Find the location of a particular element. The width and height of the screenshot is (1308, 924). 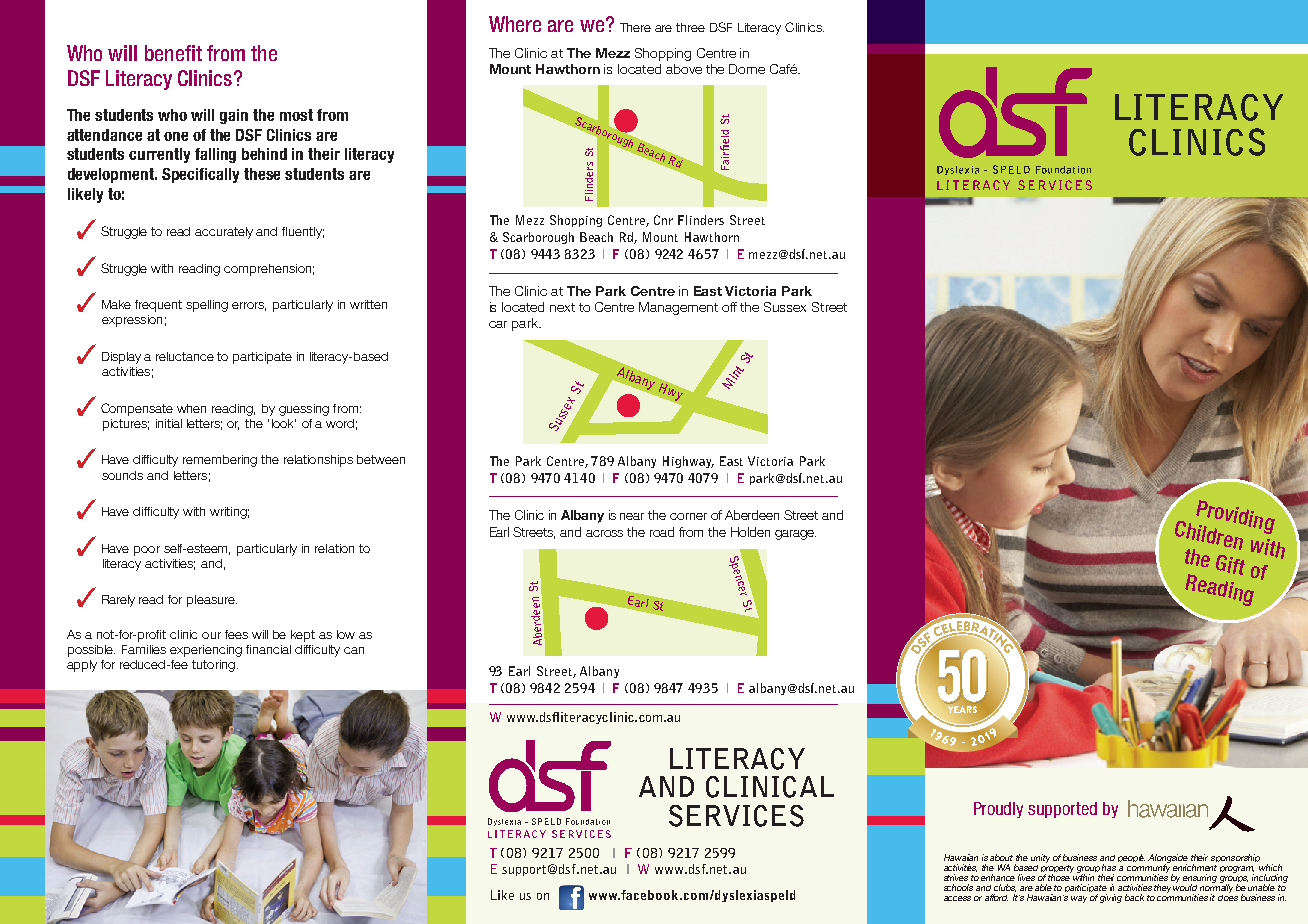

above is located at coordinates (684, 69).
